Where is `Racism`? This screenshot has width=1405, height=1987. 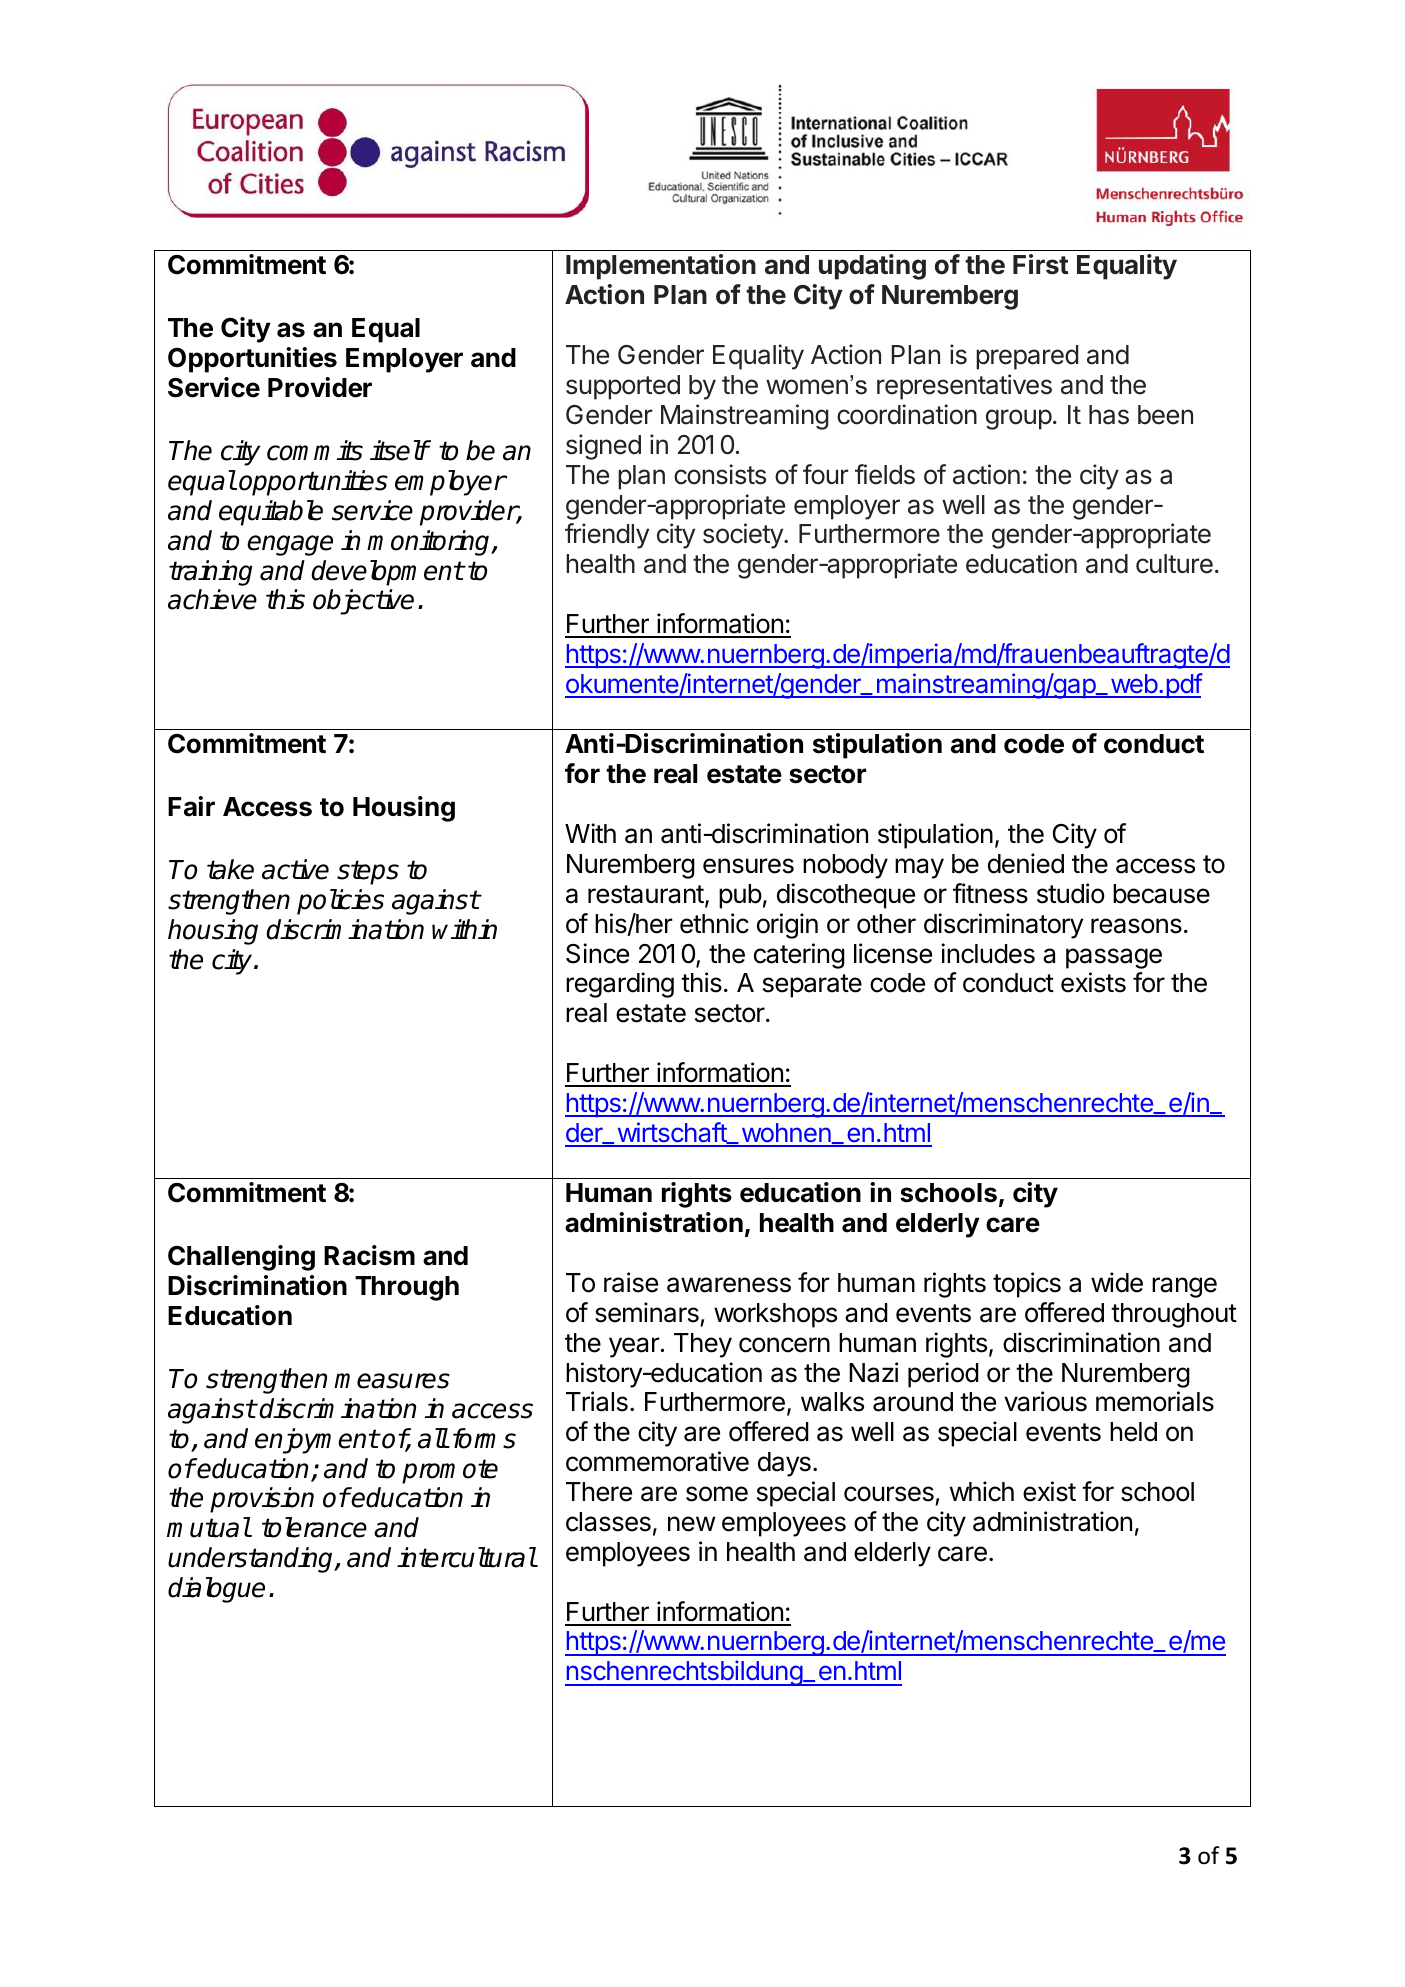
Racism is located at coordinates (369, 1255).
